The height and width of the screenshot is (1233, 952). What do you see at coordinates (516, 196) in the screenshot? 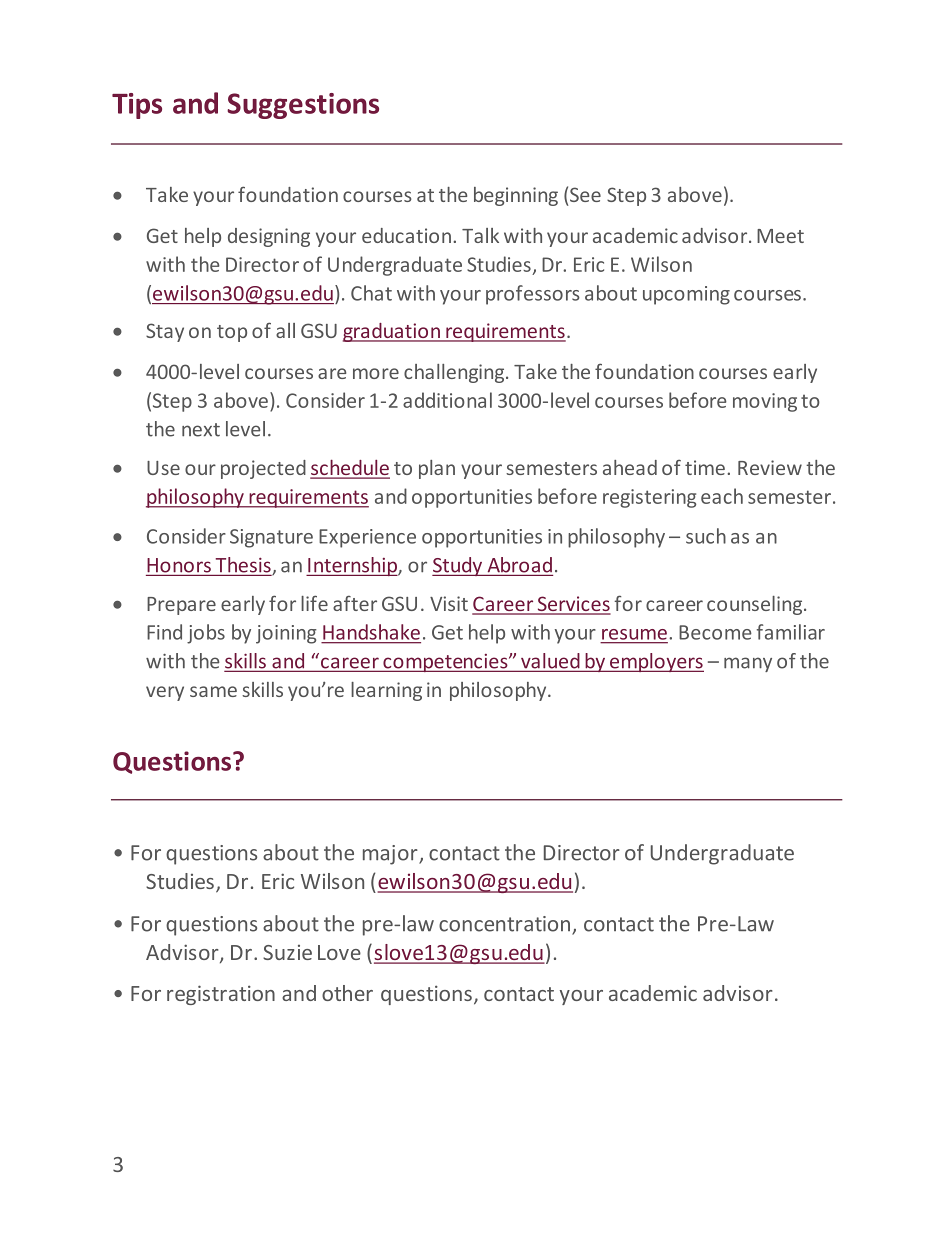
I see `beginning` at bounding box center [516, 196].
